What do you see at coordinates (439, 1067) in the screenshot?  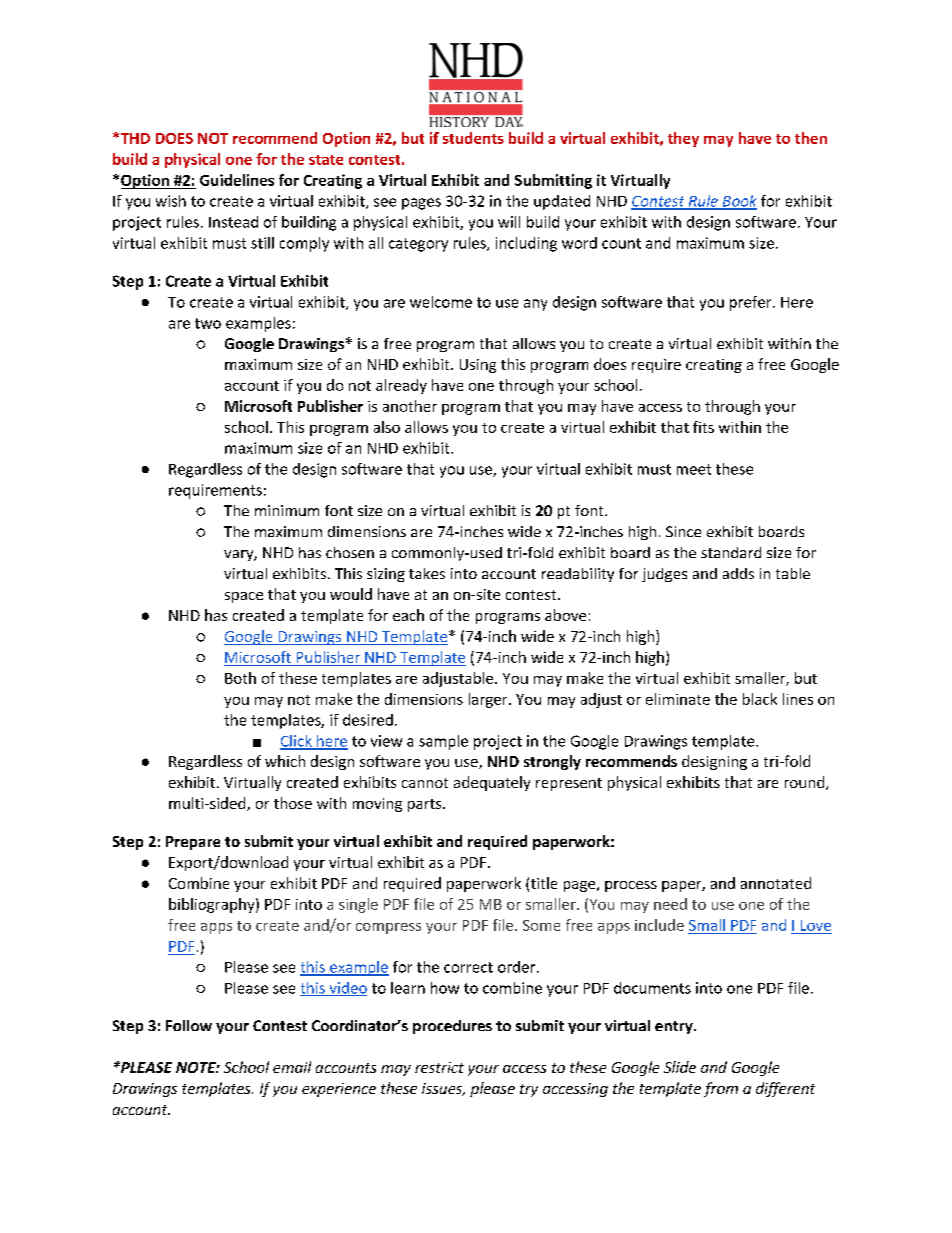 I see `restrict` at bounding box center [439, 1067].
